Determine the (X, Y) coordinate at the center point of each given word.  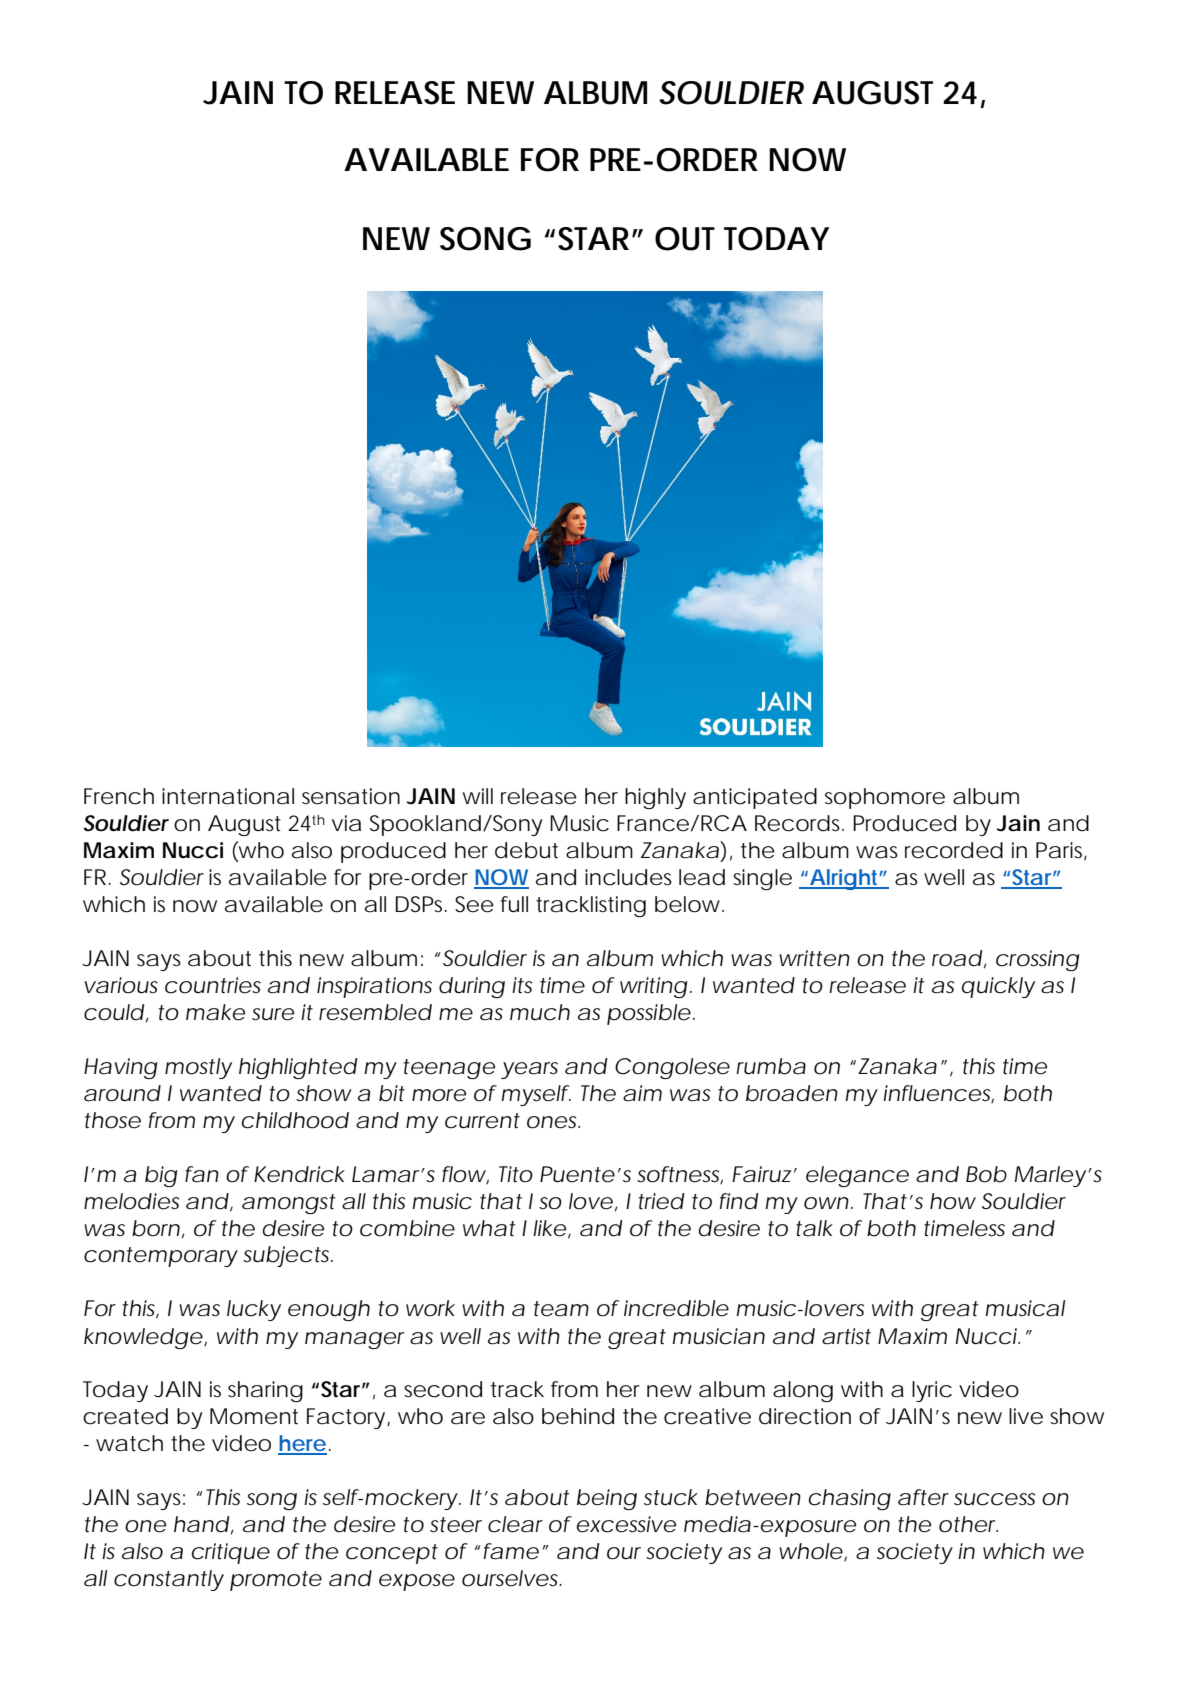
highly (655, 798)
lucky (254, 1310)
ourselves (512, 1578)
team (561, 1309)
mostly (198, 1068)
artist (846, 1336)
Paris (1061, 851)
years (529, 1070)
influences (938, 1094)
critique (231, 1553)
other (968, 1524)
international (228, 796)
